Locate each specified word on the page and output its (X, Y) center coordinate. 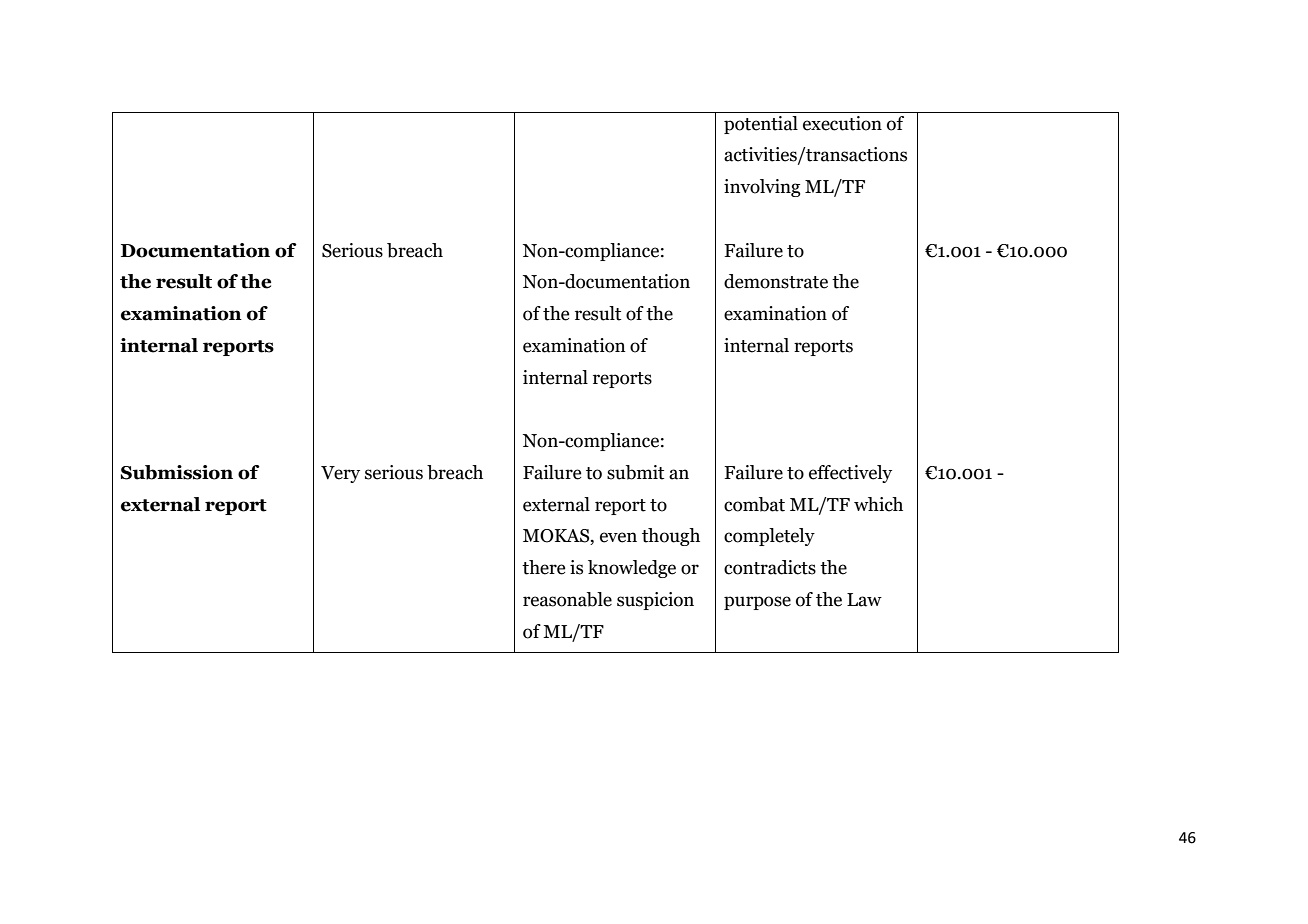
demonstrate (776, 281)
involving (762, 188)
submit (635, 472)
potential (761, 125)
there (543, 567)
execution (842, 123)
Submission (177, 472)
